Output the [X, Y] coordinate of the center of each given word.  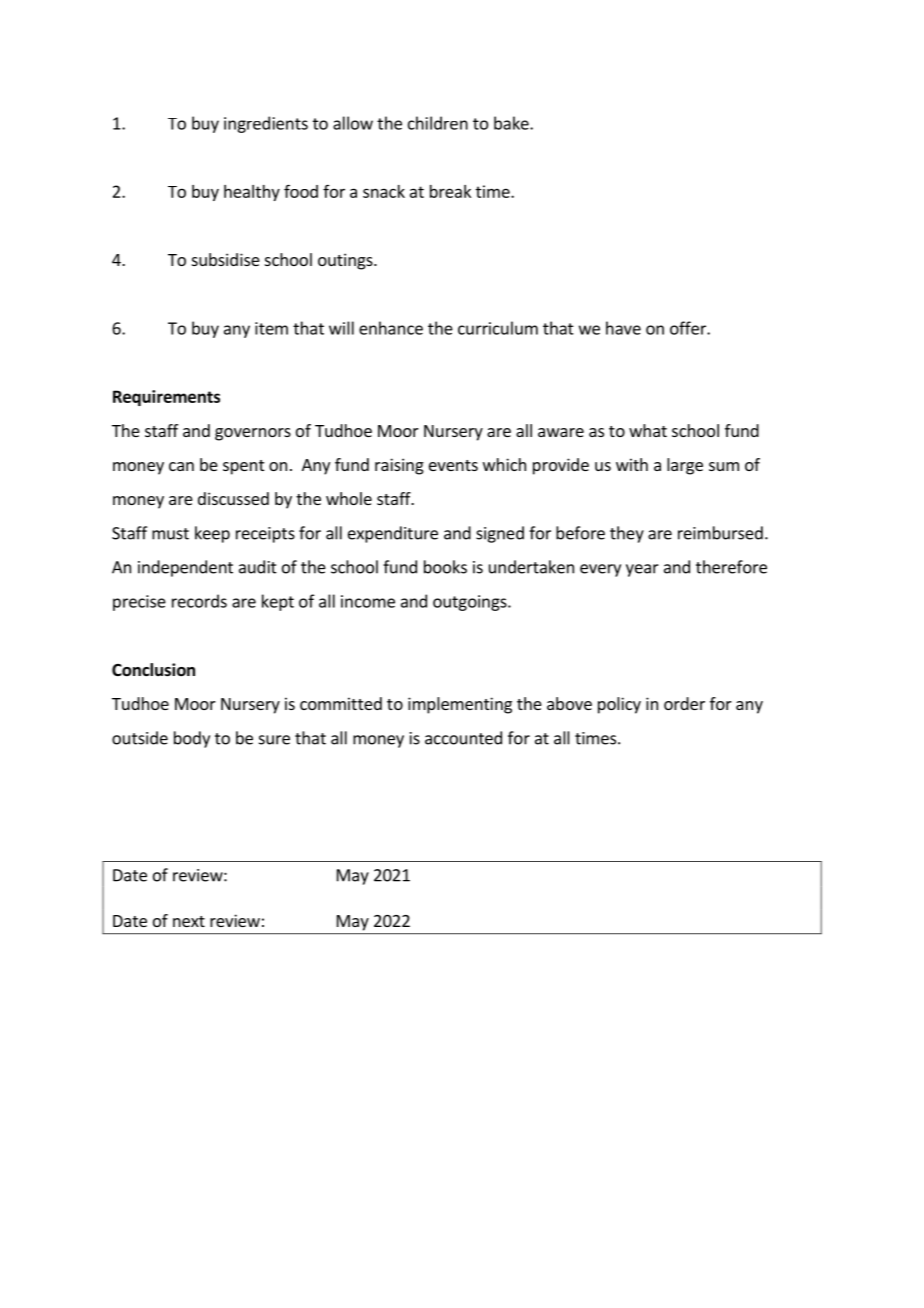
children [438, 123]
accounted [463, 738]
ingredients [266, 124]
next [189, 921]
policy [619, 705]
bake [512, 123]
